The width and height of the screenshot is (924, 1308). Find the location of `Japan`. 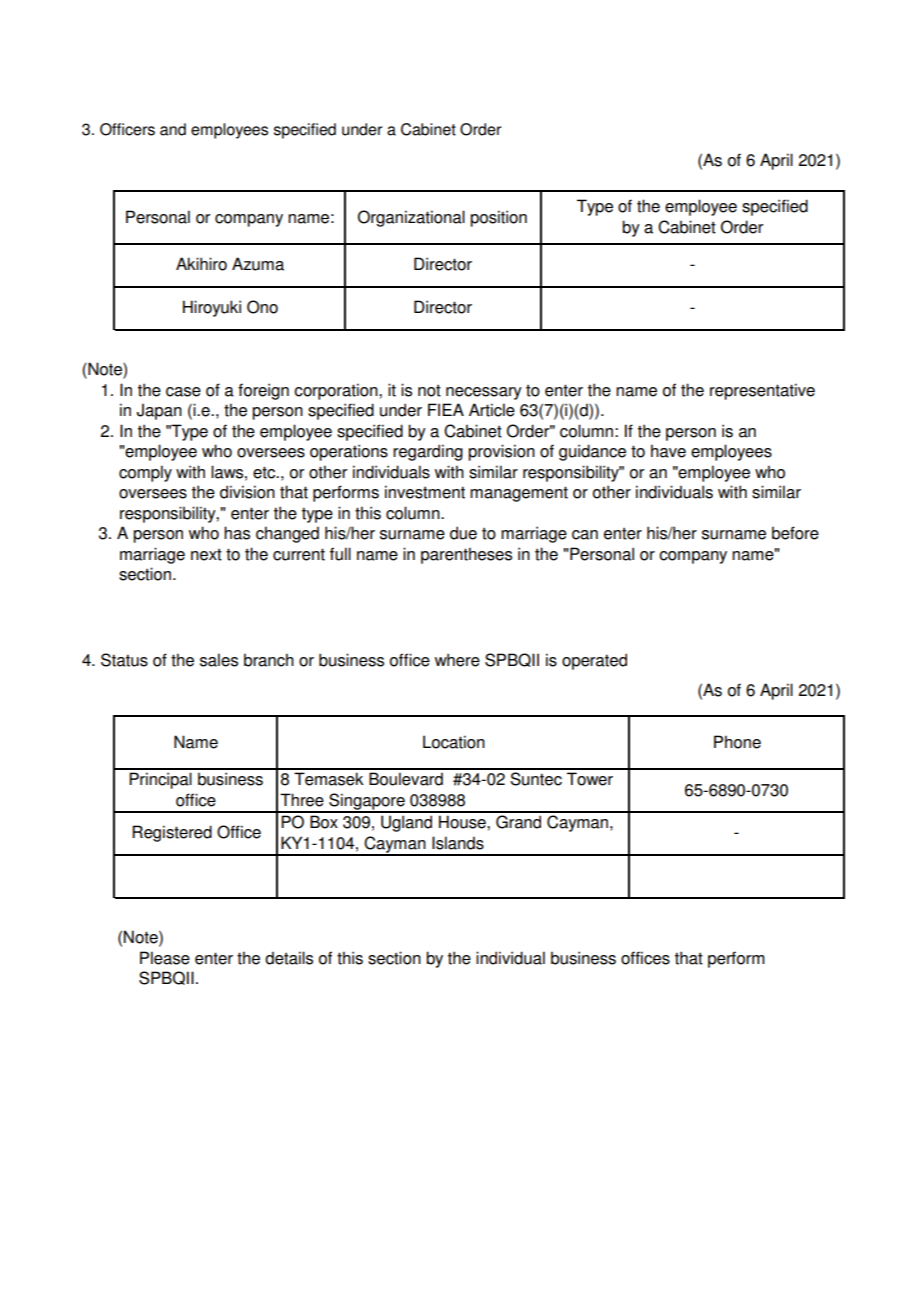

Japan is located at coordinates (159, 411).
